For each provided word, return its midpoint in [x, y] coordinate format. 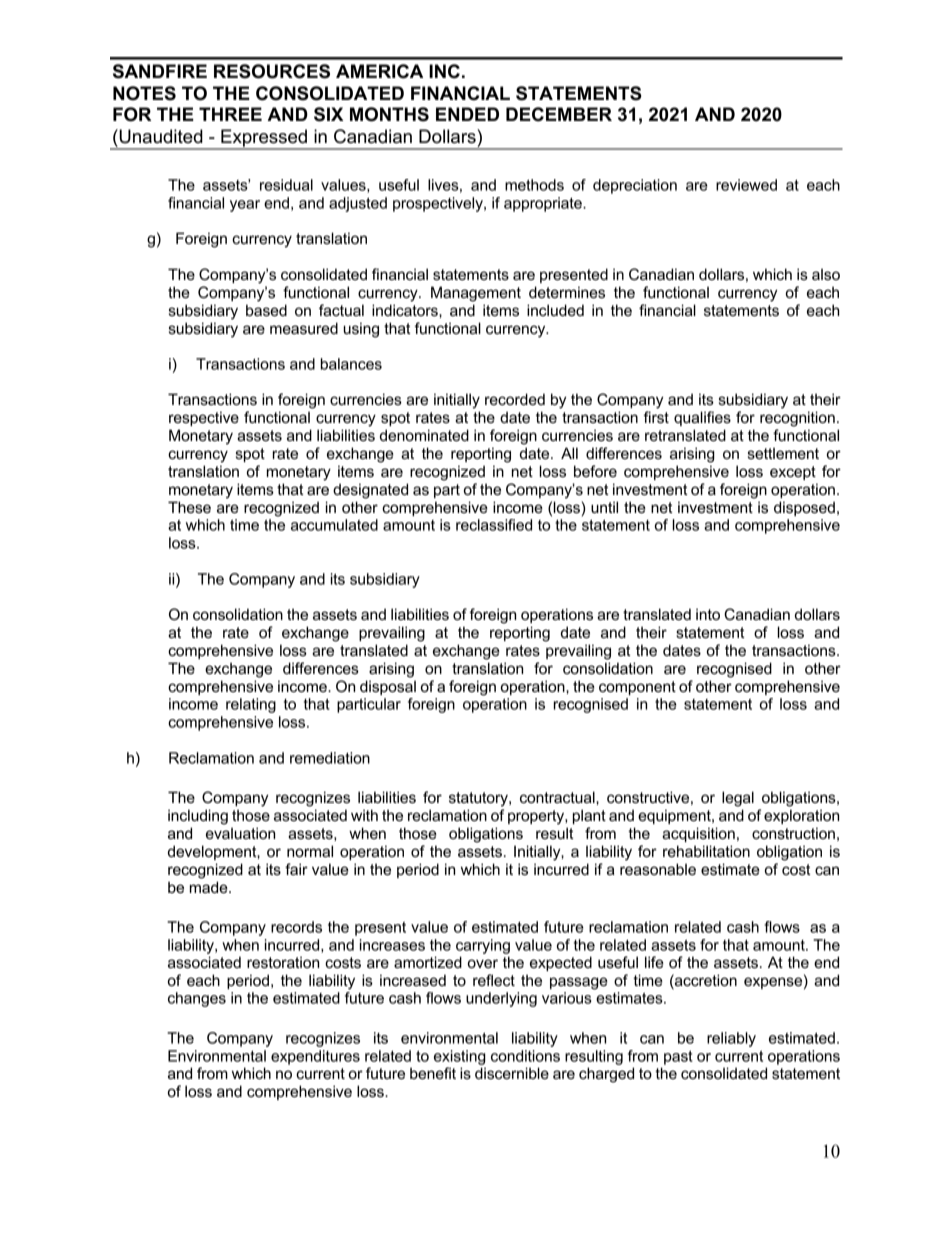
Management [476, 294]
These [189, 507]
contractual [558, 797]
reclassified [494, 525]
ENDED [467, 114]
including [198, 817]
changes [197, 999]
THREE [230, 114]
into [708, 614]
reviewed [746, 185]
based [266, 310]
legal [738, 799]
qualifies [702, 418]
